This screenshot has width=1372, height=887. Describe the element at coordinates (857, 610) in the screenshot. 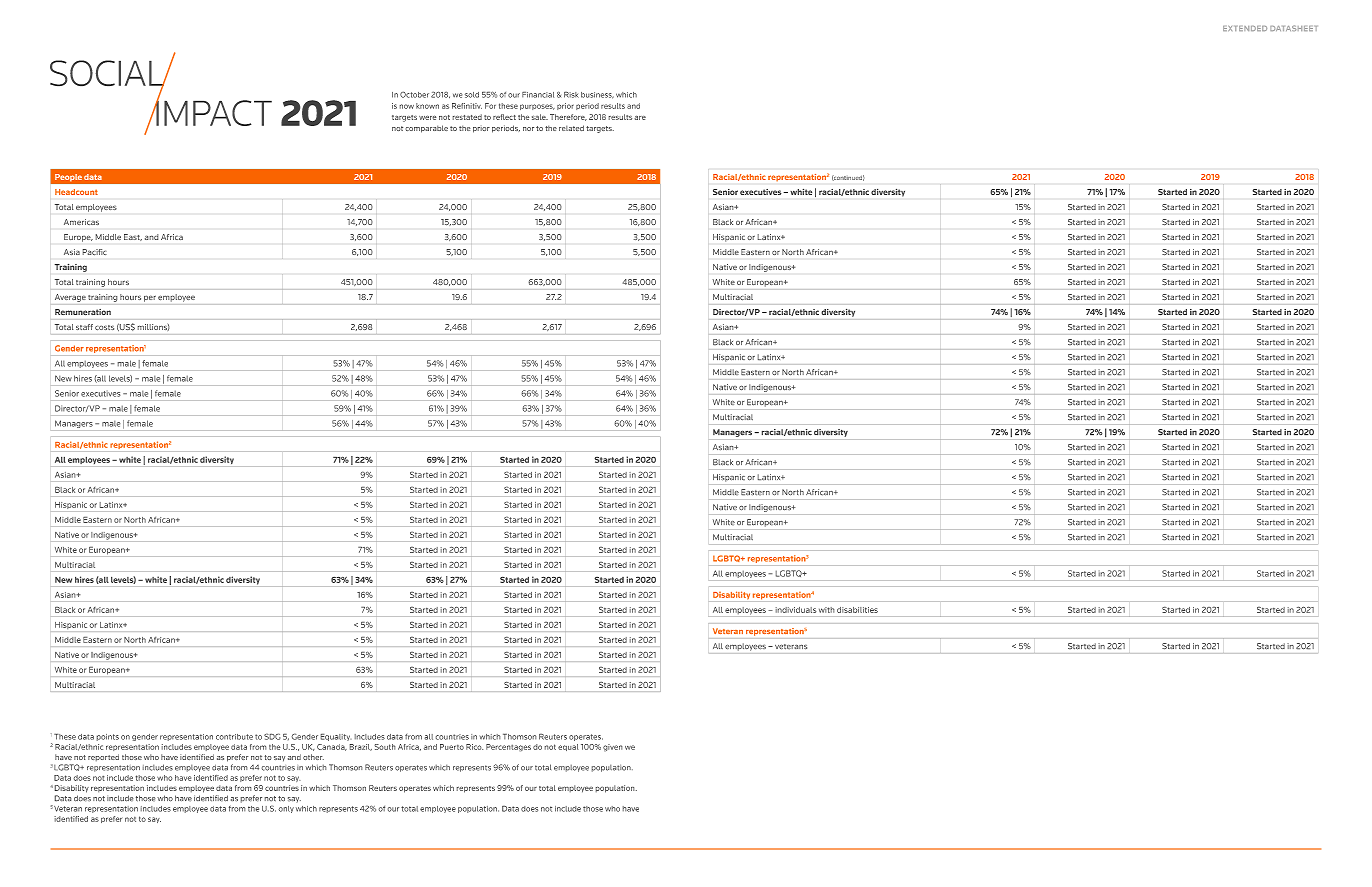

I see `disabilities` at that location.
